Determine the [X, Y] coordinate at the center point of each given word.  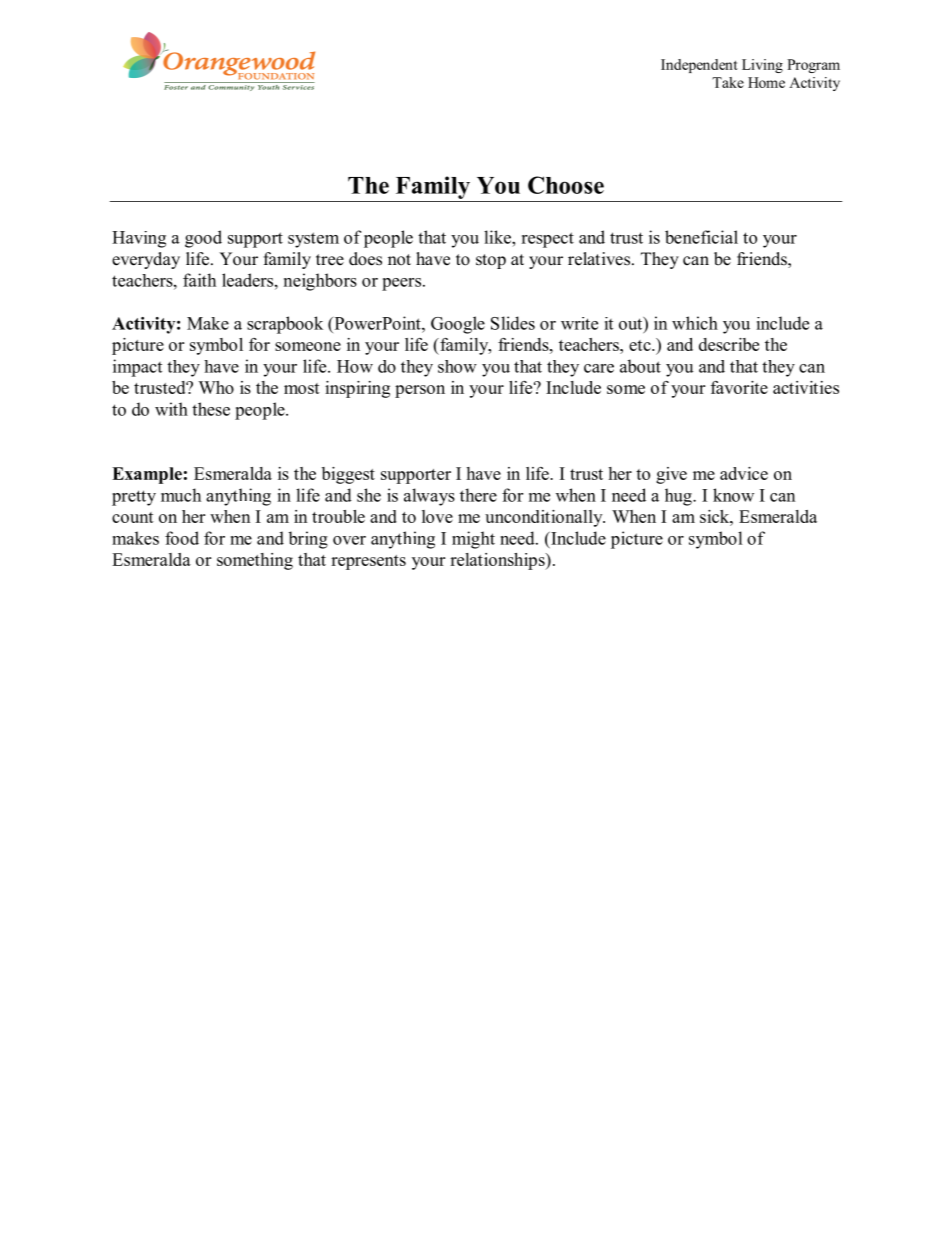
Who [216, 387]
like [498, 237]
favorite [739, 387]
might [473, 540]
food [182, 538]
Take [728, 82]
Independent [699, 66]
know [733, 495]
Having [139, 239]
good [203, 239]
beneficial [701, 237]
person [420, 391]
